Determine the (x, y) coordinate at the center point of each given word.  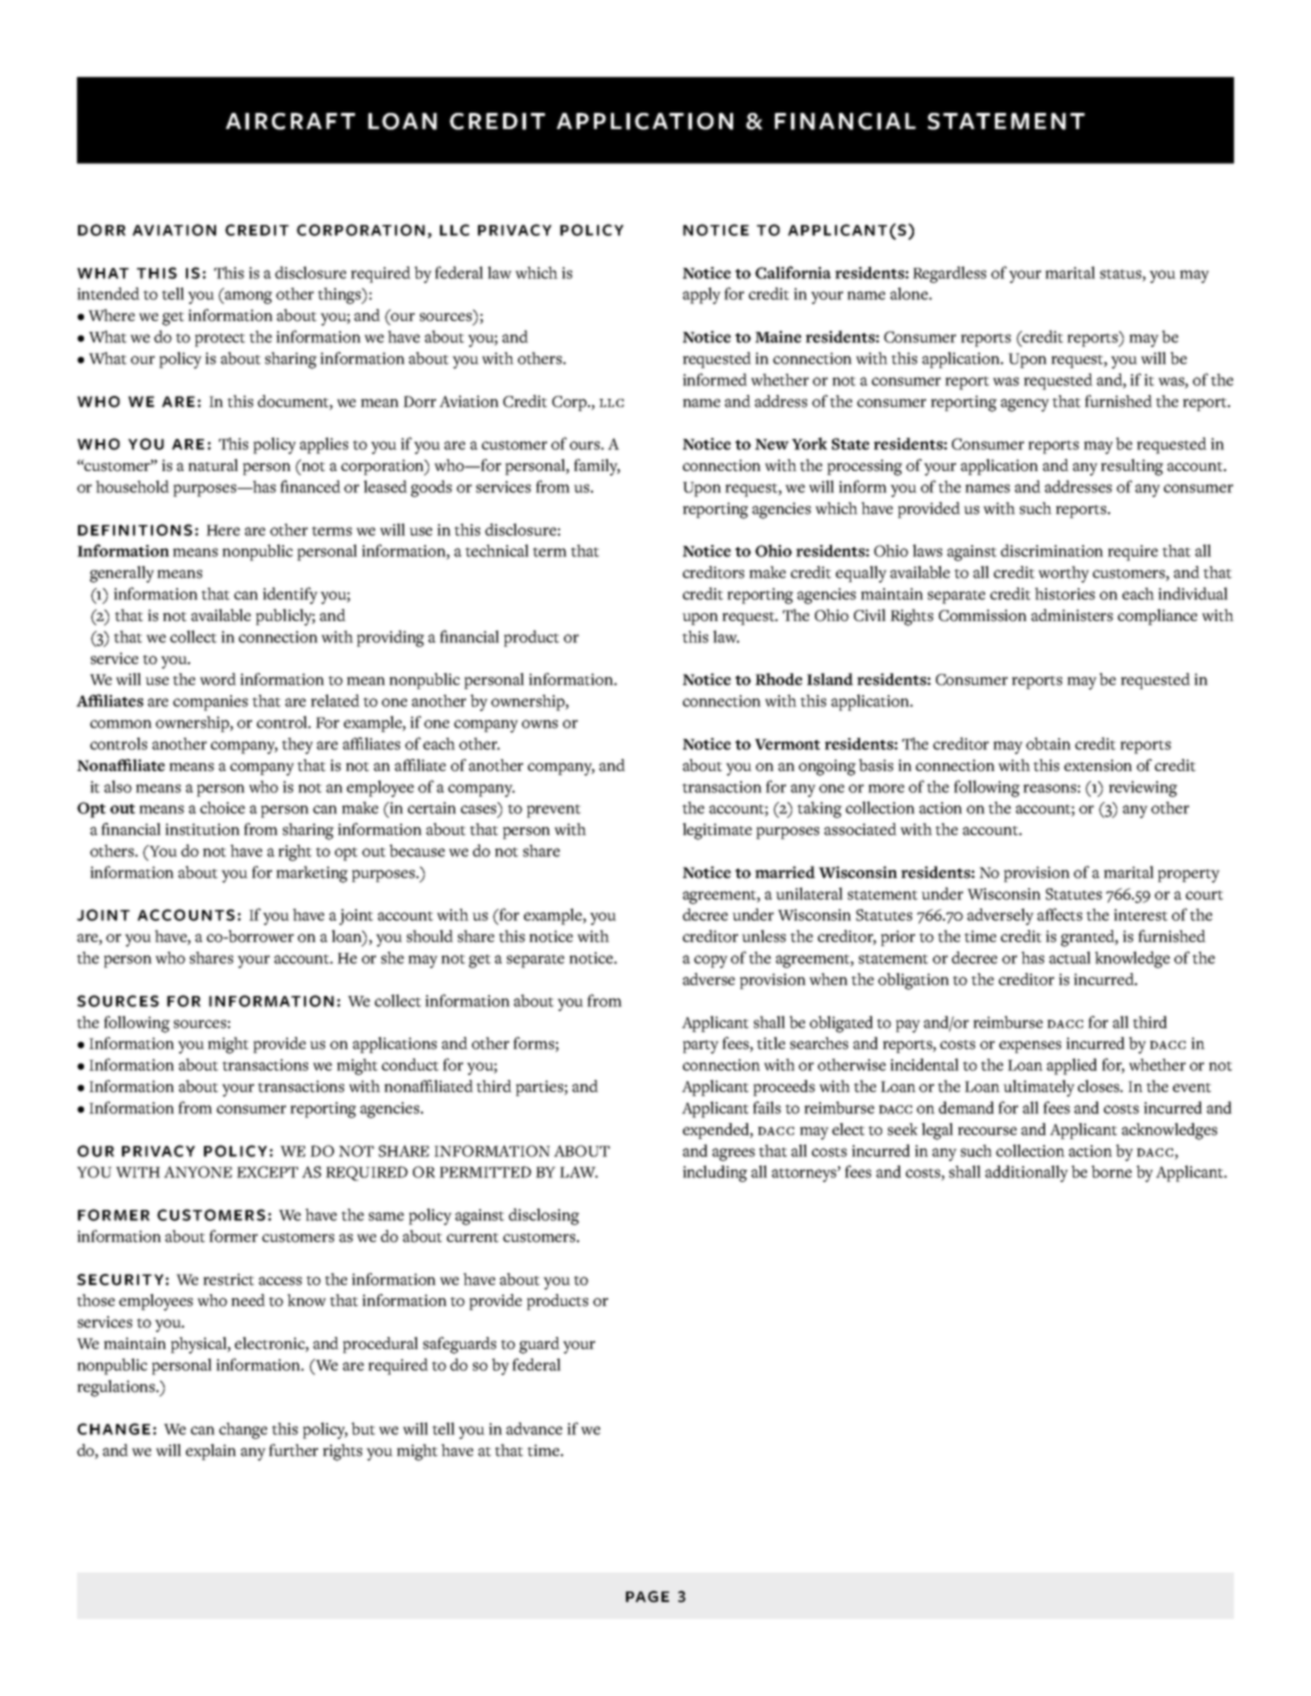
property (1189, 876)
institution (202, 829)
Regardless (949, 274)
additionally (1026, 1173)
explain (211, 1452)
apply (702, 295)
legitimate (717, 831)
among (247, 297)
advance (534, 1428)
